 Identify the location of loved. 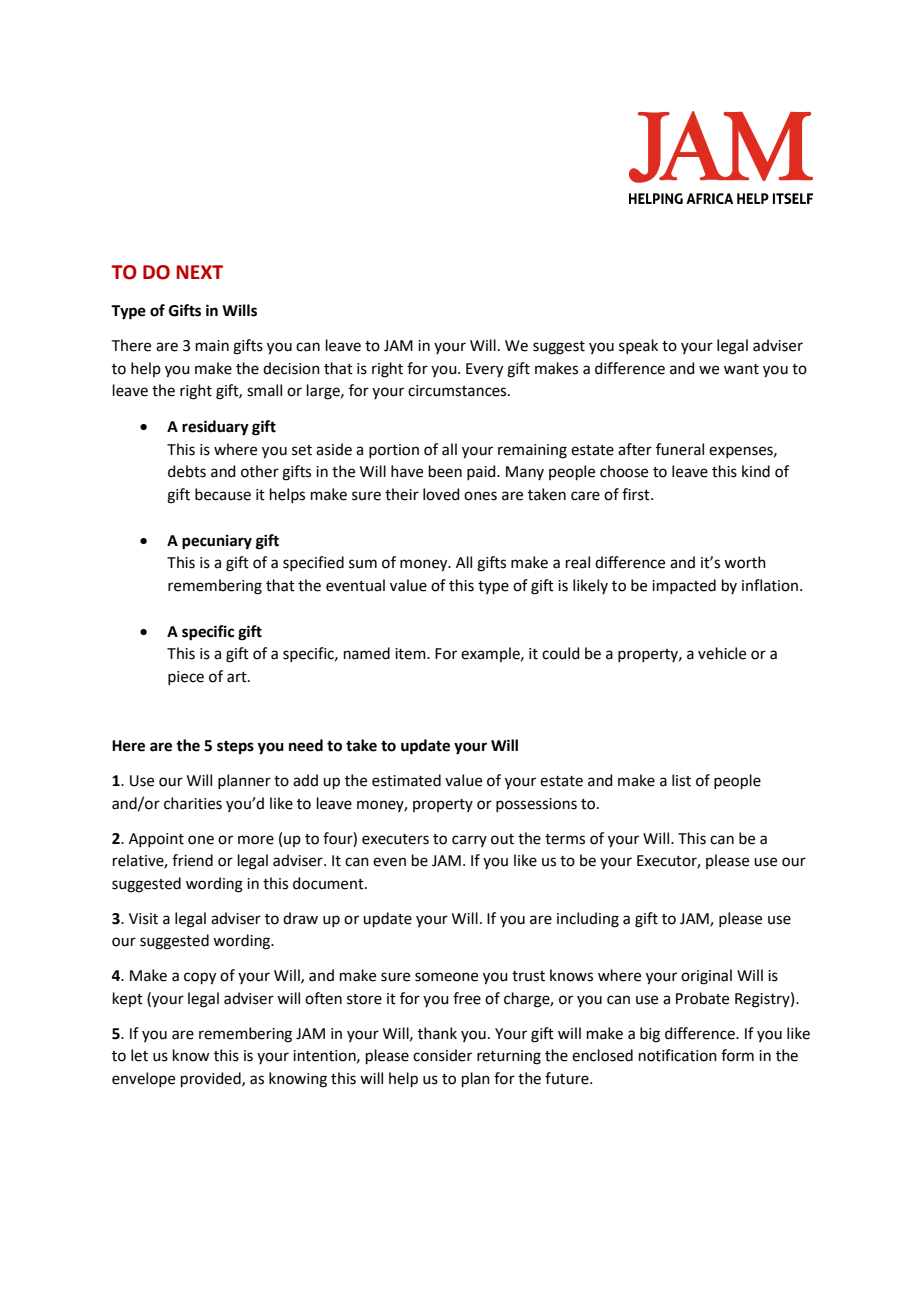
(441, 494).
